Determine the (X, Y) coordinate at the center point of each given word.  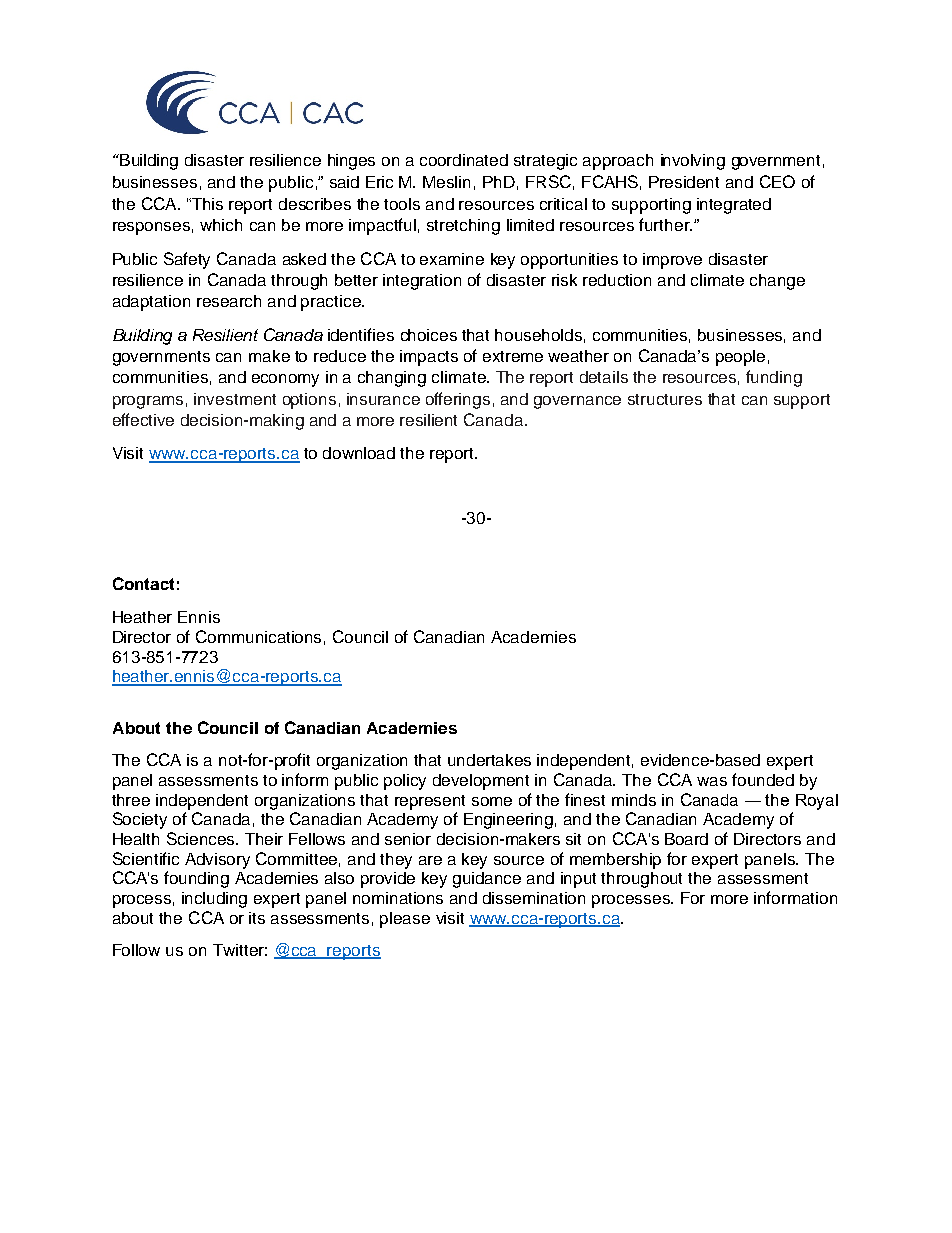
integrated (734, 206)
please (405, 920)
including (214, 900)
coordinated (464, 160)
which (221, 225)
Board (686, 839)
